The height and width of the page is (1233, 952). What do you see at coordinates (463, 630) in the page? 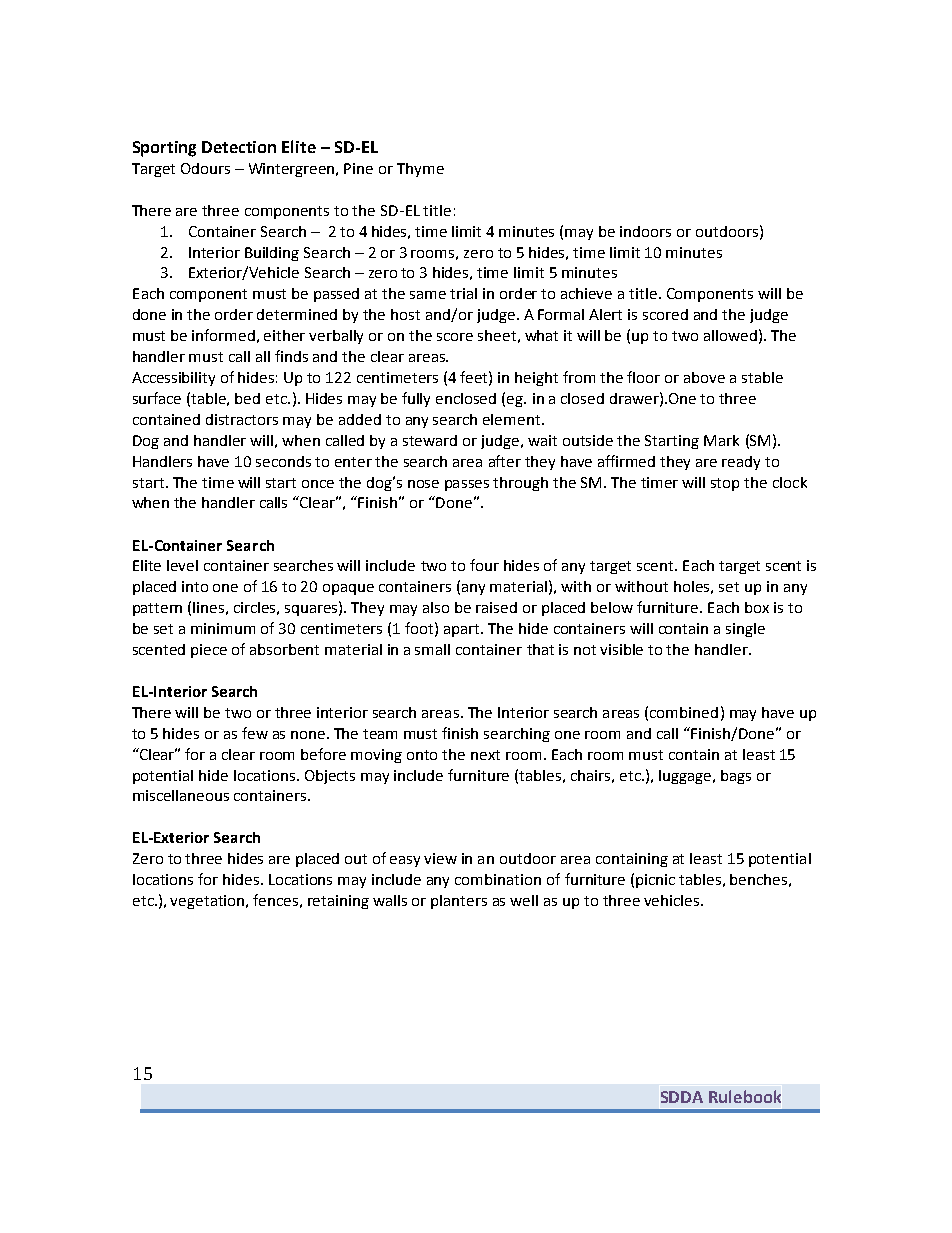
I see `apart` at bounding box center [463, 630].
